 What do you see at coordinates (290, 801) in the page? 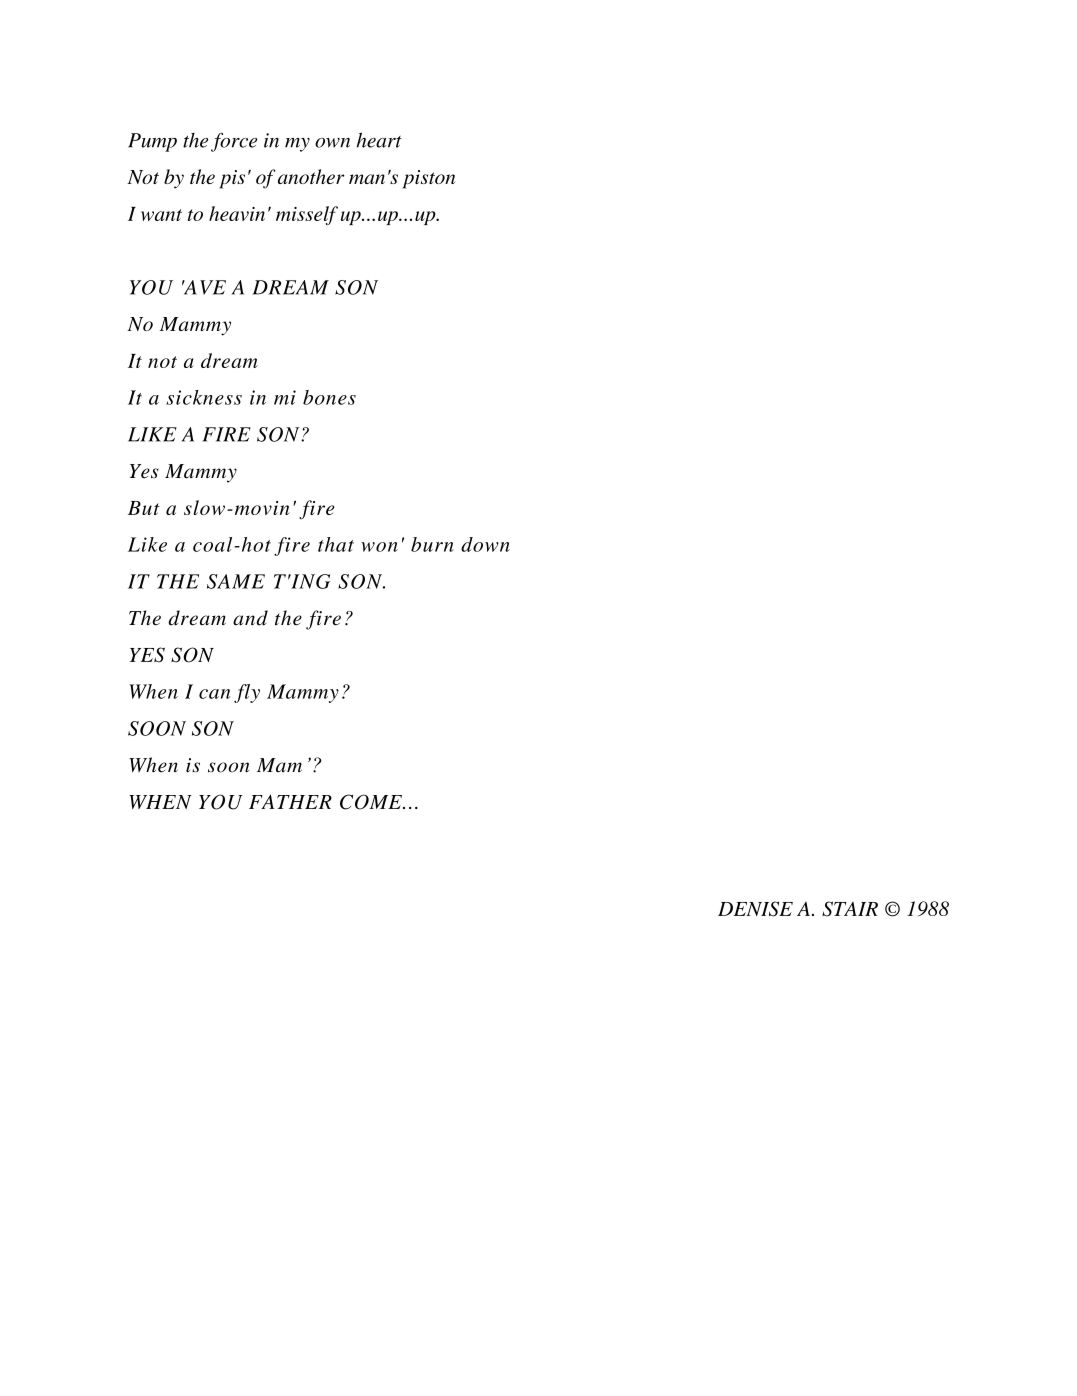
I see `FATHER` at bounding box center [290, 801].
